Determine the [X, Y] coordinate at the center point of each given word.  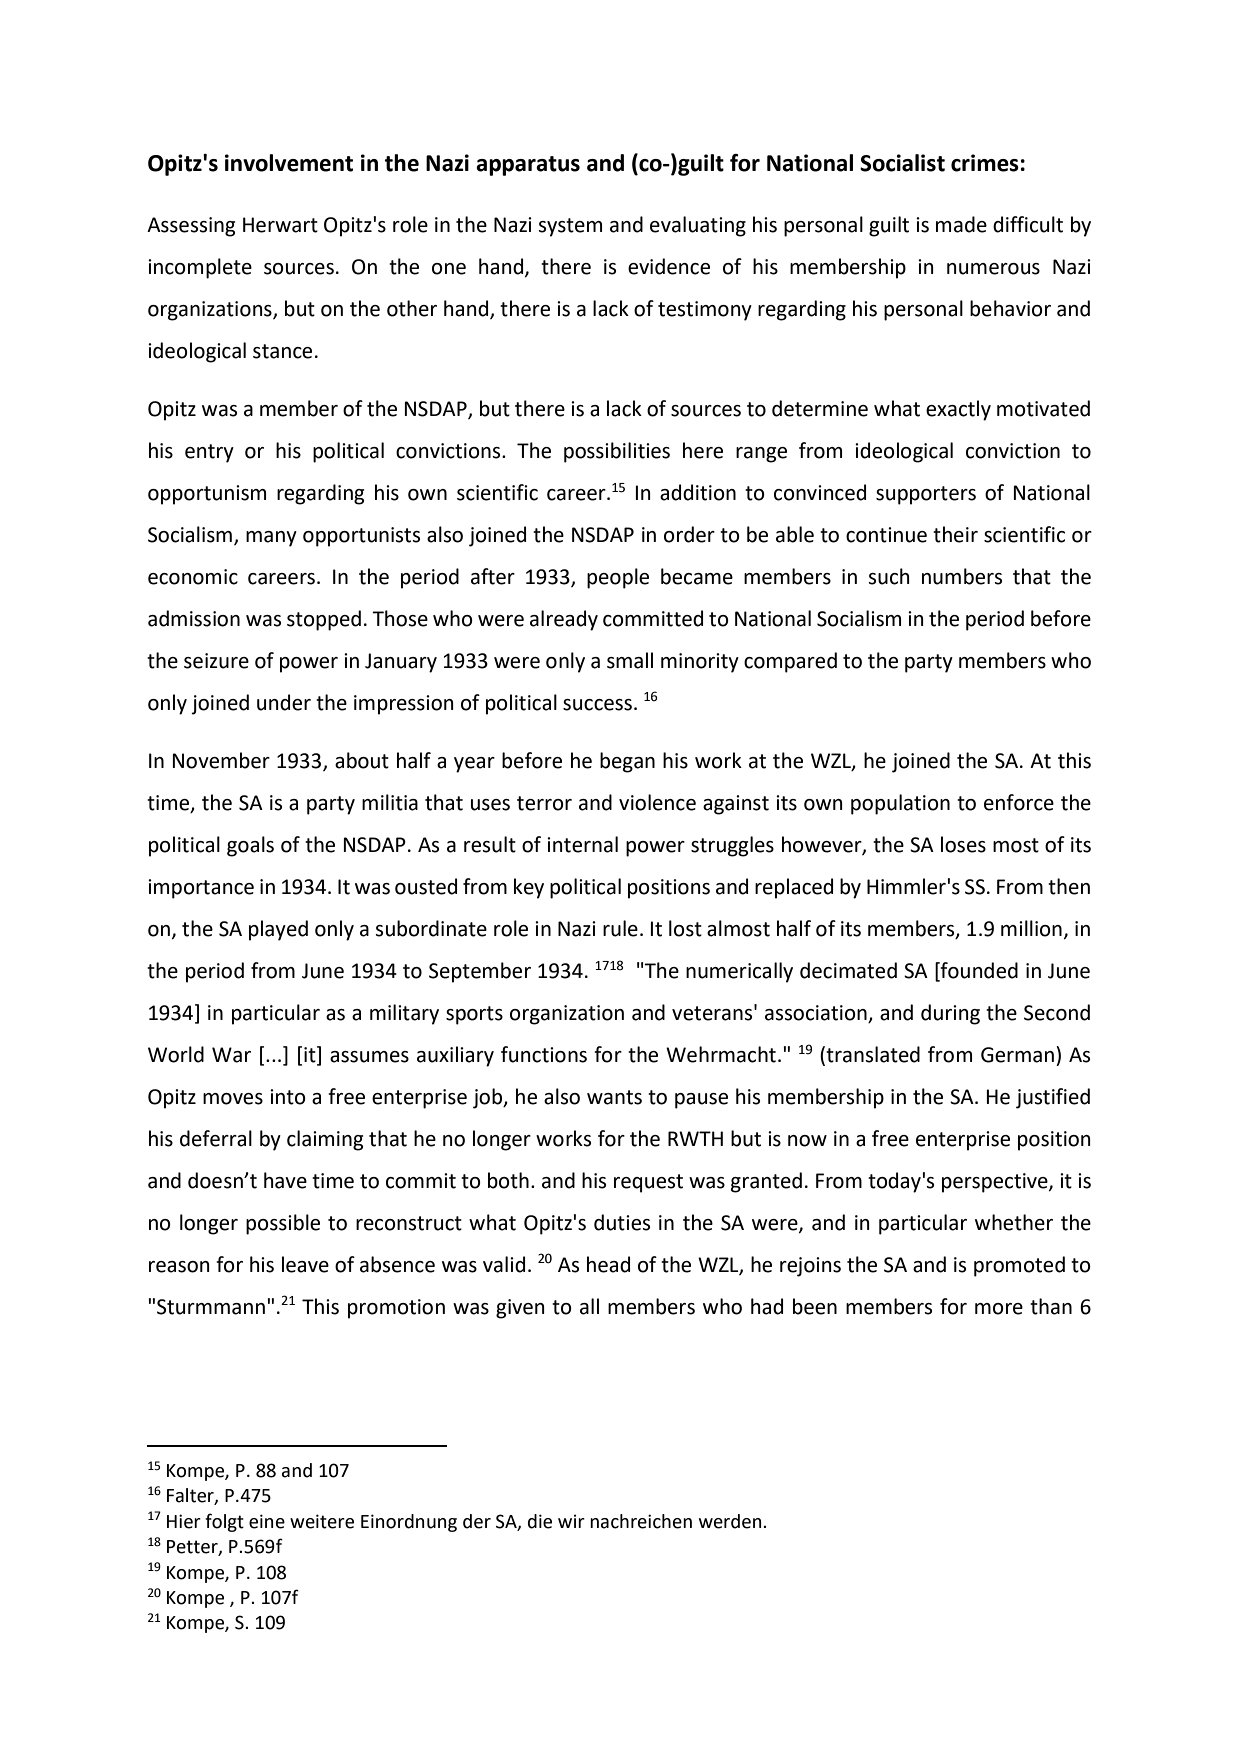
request [648, 1183]
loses [963, 844]
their [955, 534]
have [285, 1180]
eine [267, 1521]
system [570, 227]
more [999, 1309]
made [961, 224]
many [271, 539]
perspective [996, 1183]
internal [582, 844]
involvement [289, 163]
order [689, 534]
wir [571, 1521]
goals [250, 846]
